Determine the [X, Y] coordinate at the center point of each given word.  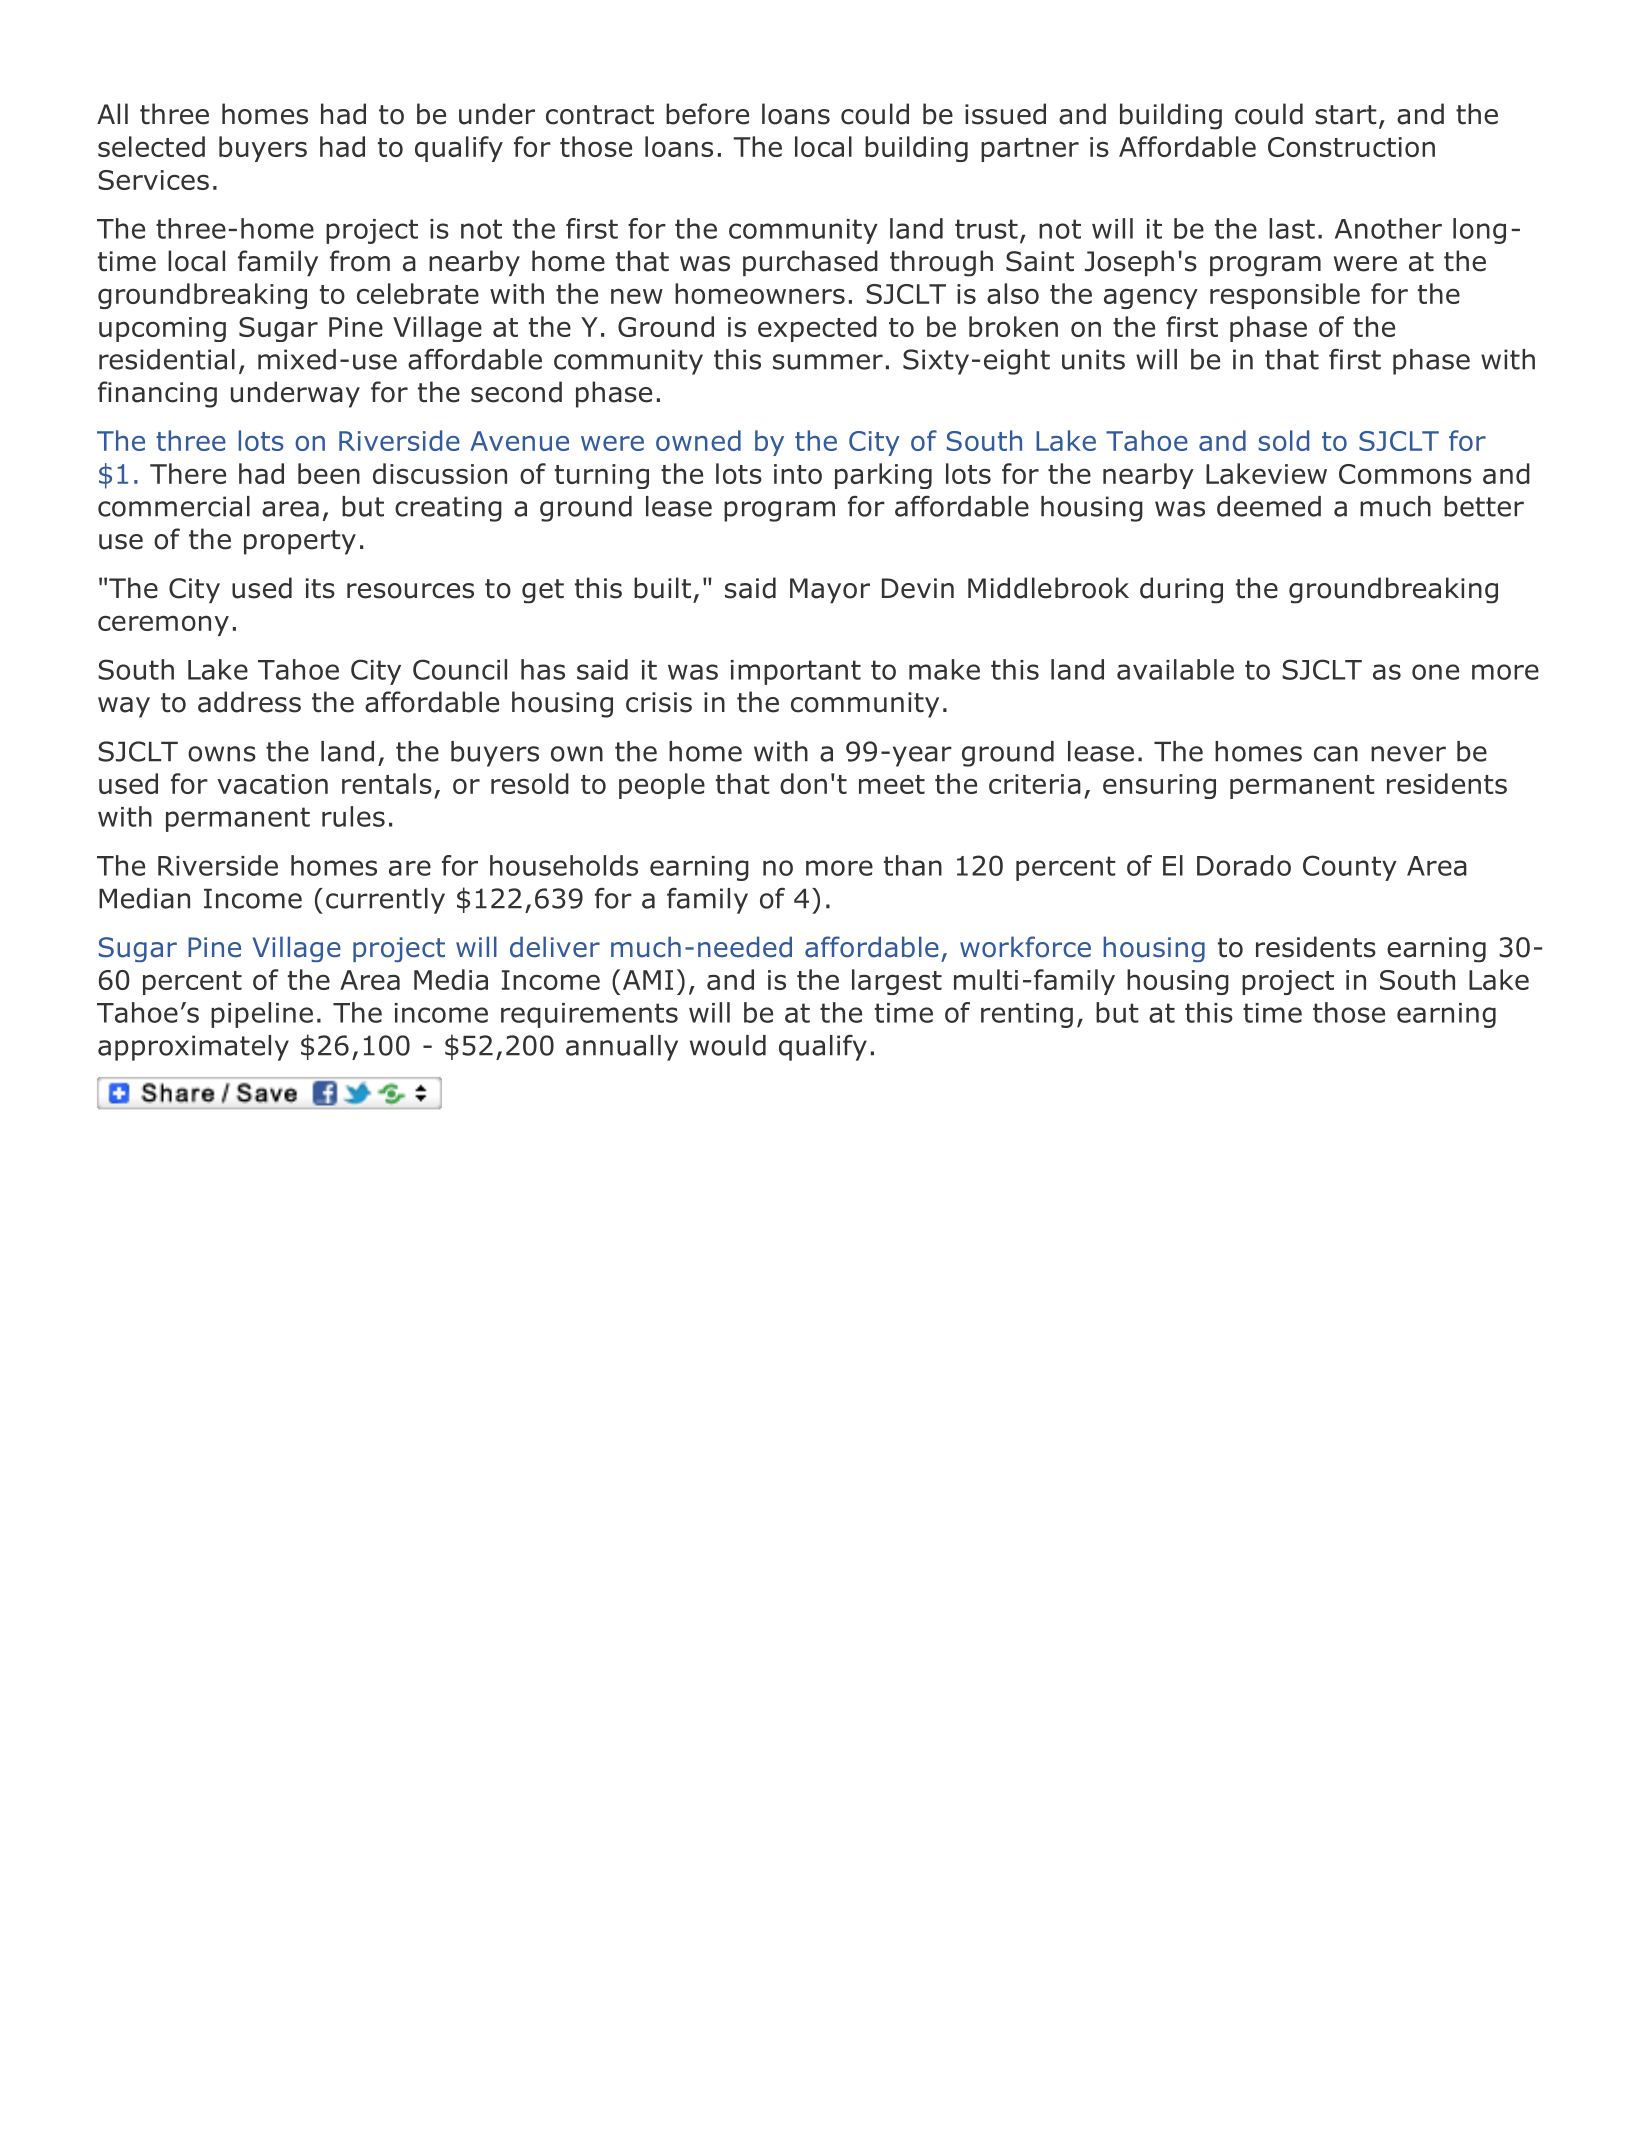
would [728, 1045]
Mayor [830, 590]
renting [1027, 1015]
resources [410, 591]
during [1181, 590]
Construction [1351, 147]
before [707, 114]
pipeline [262, 1015]
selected [151, 146]
